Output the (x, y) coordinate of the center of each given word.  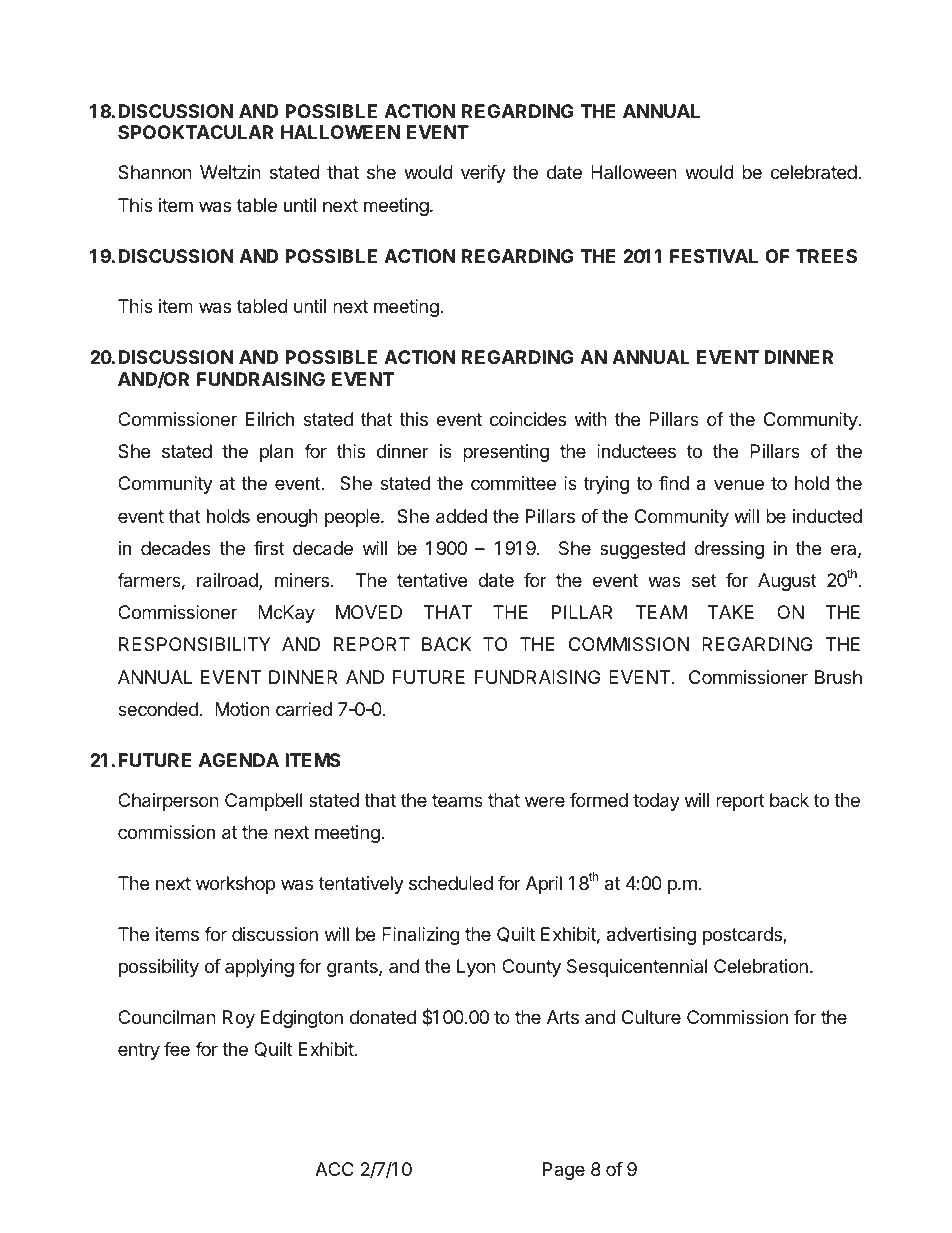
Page (564, 1171)
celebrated (813, 172)
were (545, 801)
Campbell (263, 802)
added (461, 516)
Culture (651, 1017)
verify (483, 174)
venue (739, 484)
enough (287, 518)
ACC (334, 1169)
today (656, 802)
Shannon (155, 172)
